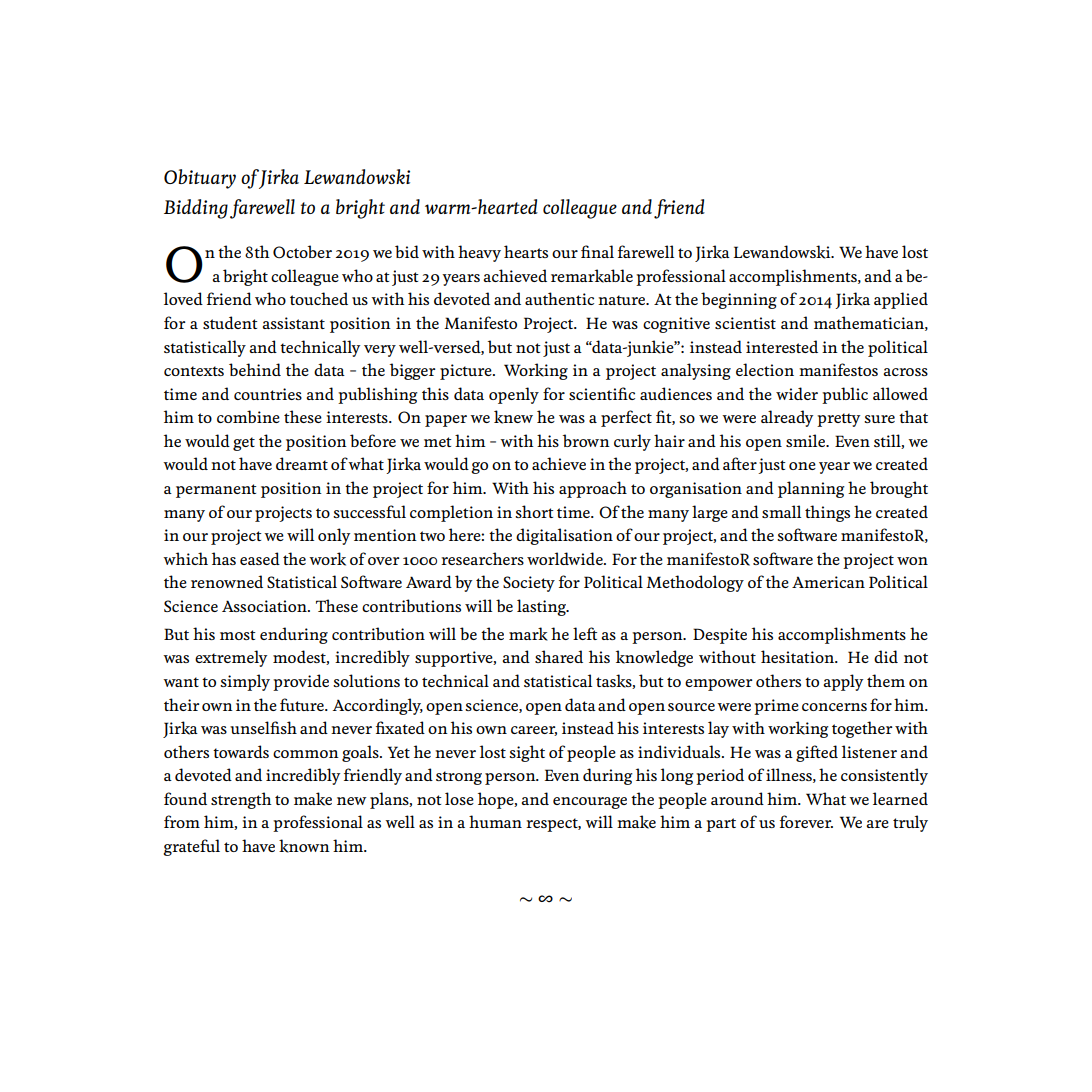 This screenshot has width=1092, height=1092. What do you see at coordinates (216, 491) in the screenshot?
I see `permanent` at bounding box center [216, 491].
